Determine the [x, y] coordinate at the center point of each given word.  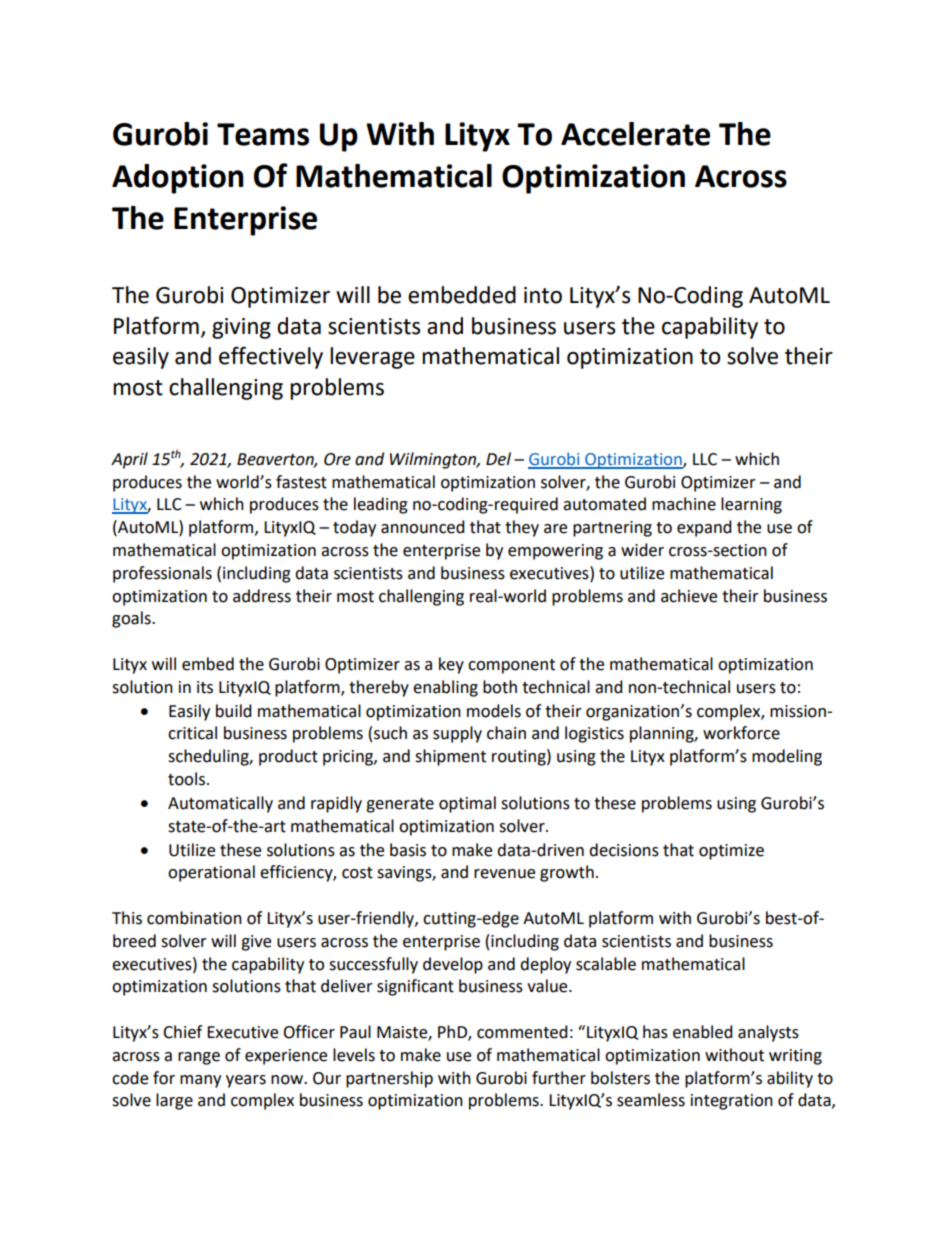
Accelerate [635, 134]
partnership [389, 1079]
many [200, 1081]
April [129, 460]
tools [186, 779]
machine [684, 504]
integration [732, 1102]
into [543, 295]
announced [423, 527]
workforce [741, 733]
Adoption [177, 179]
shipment [450, 757]
